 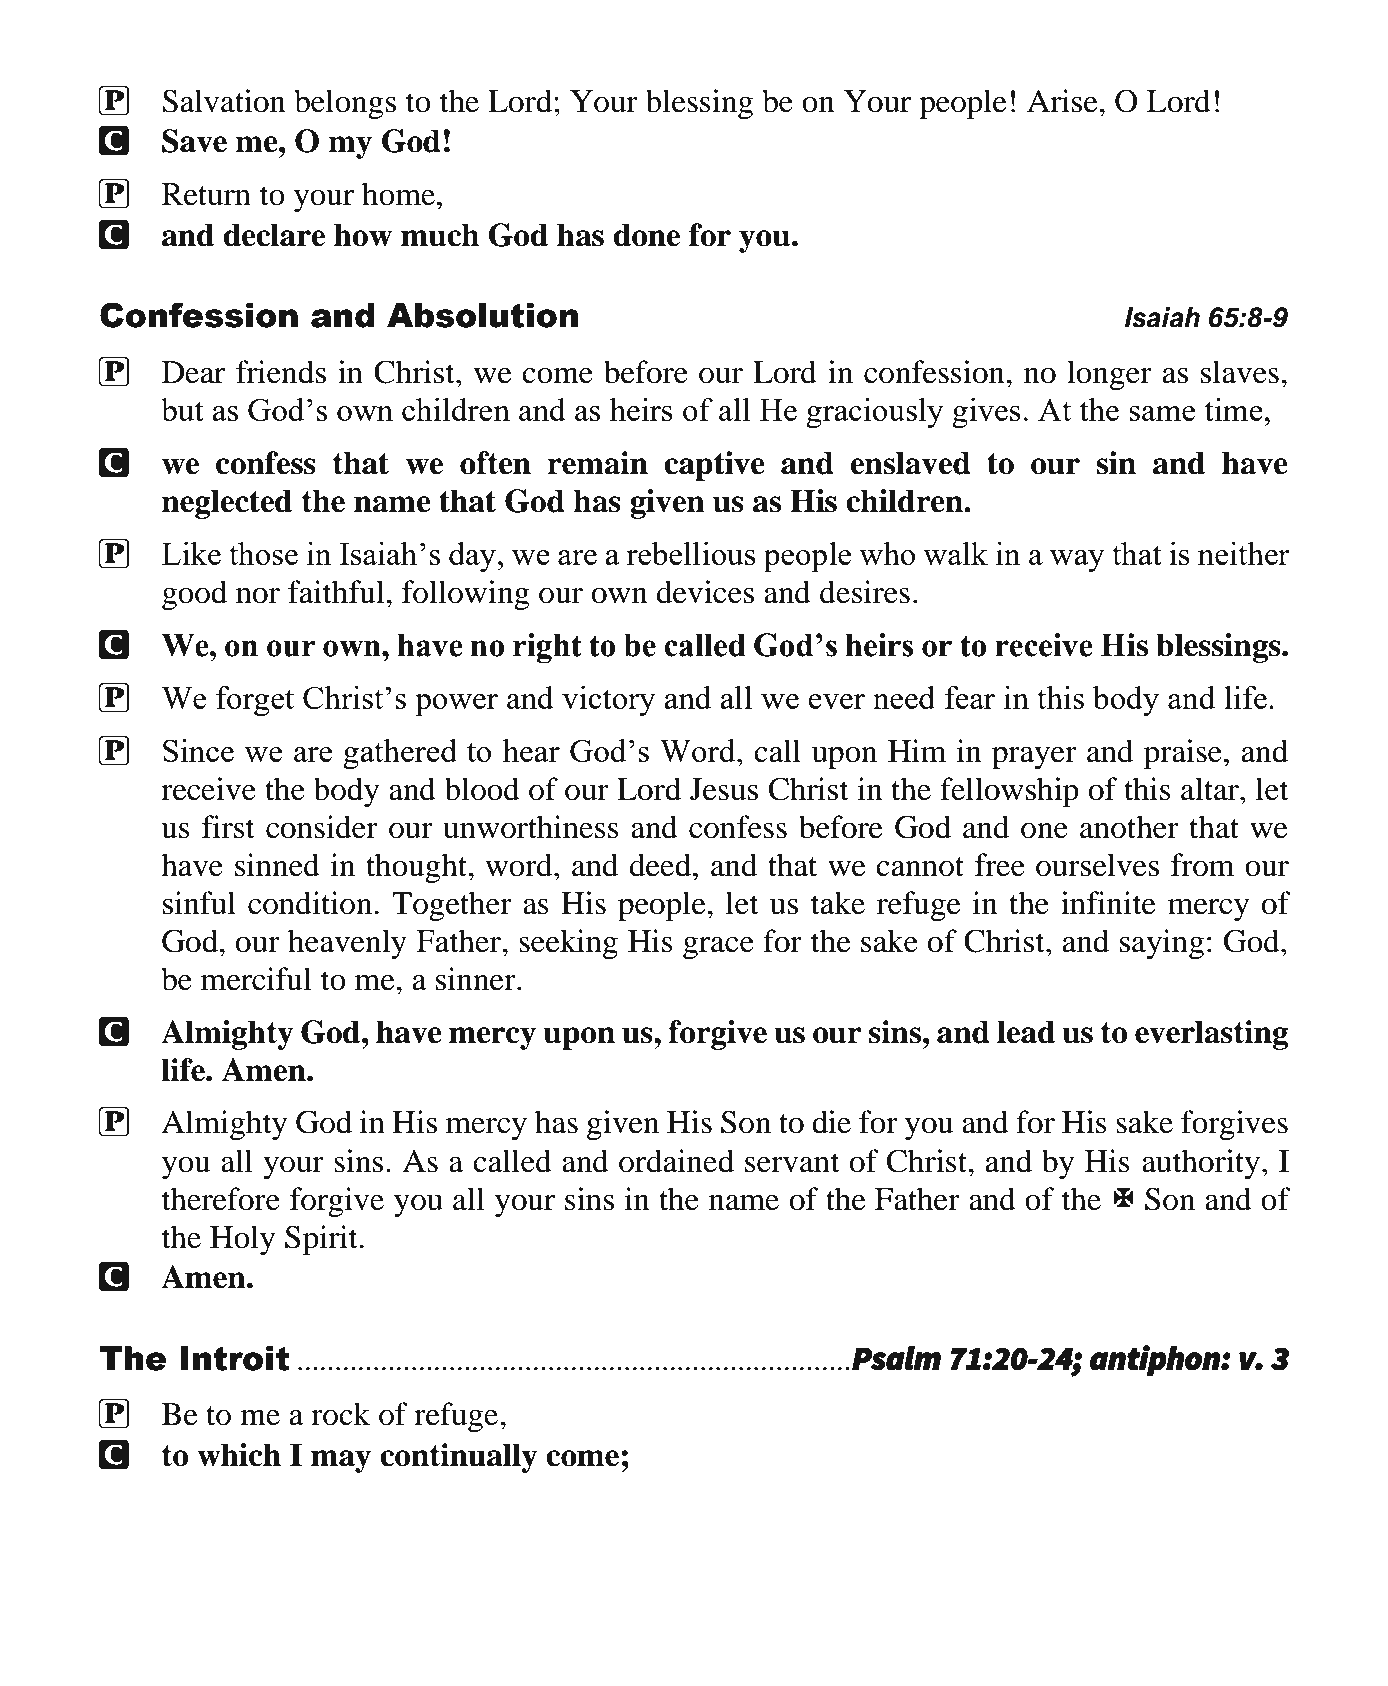 I want to click on done, so click(x=646, y=235).
